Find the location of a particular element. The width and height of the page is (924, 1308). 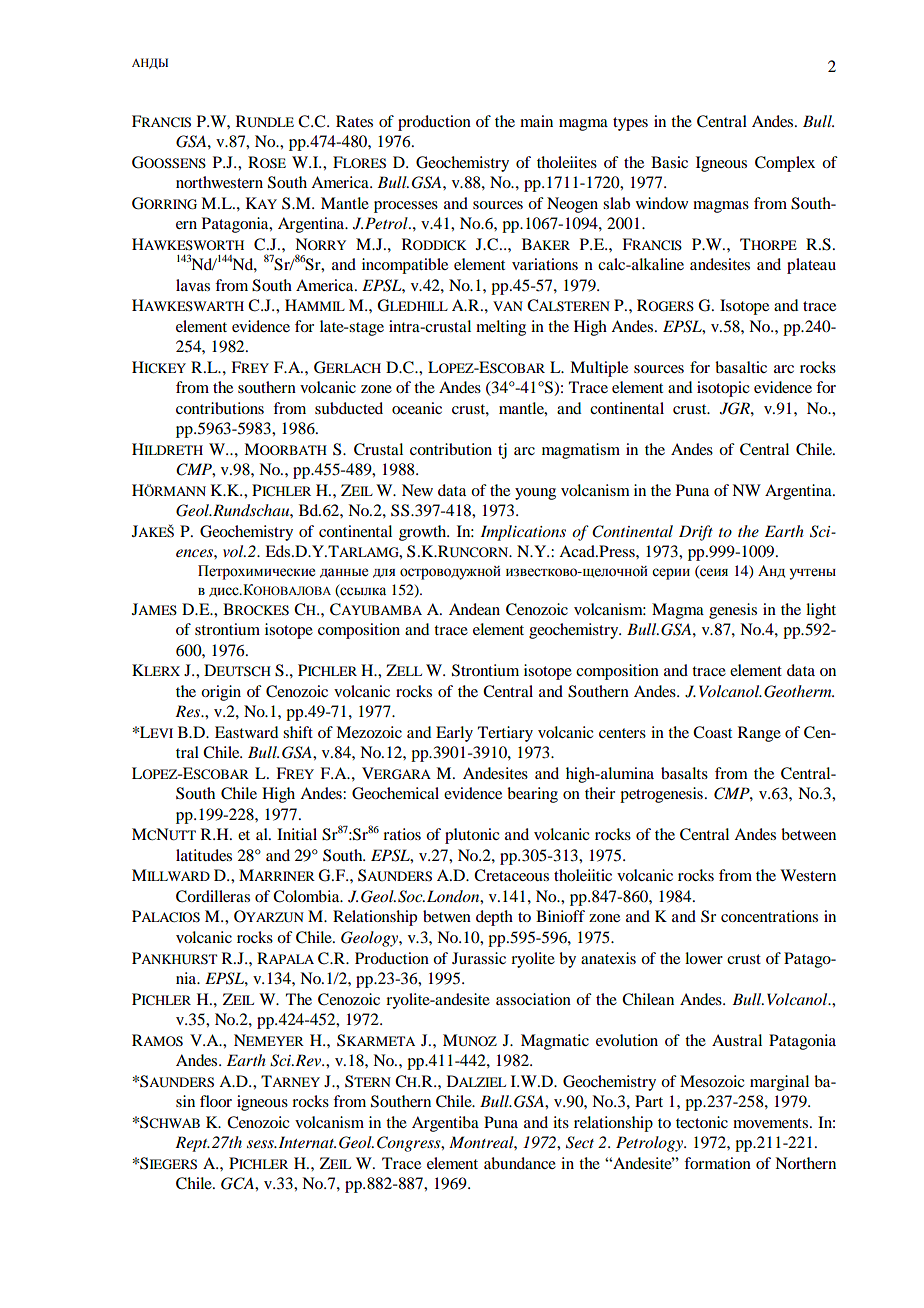

origin is located at coordinates (221, 693).
